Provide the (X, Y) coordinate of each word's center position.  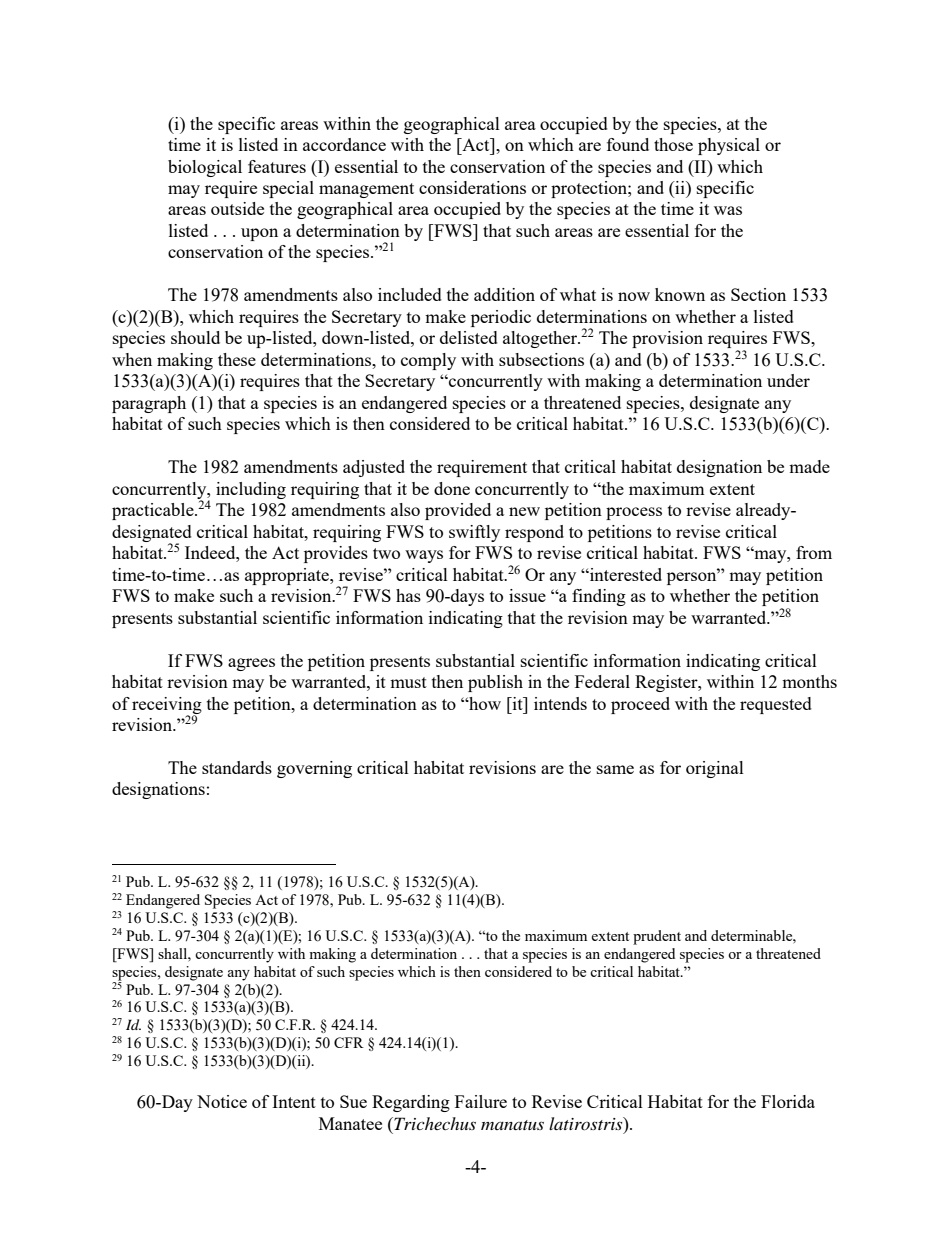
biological (205, 168)
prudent (657, 937)
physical (729, 146)
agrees (251, 664)
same (615, 769)
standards (237, 767)
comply (428, 361)
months (809, 681)
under (788, 380)
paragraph (149, 404)
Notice (222, 1101)
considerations (472, 187)
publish (495, 683)
